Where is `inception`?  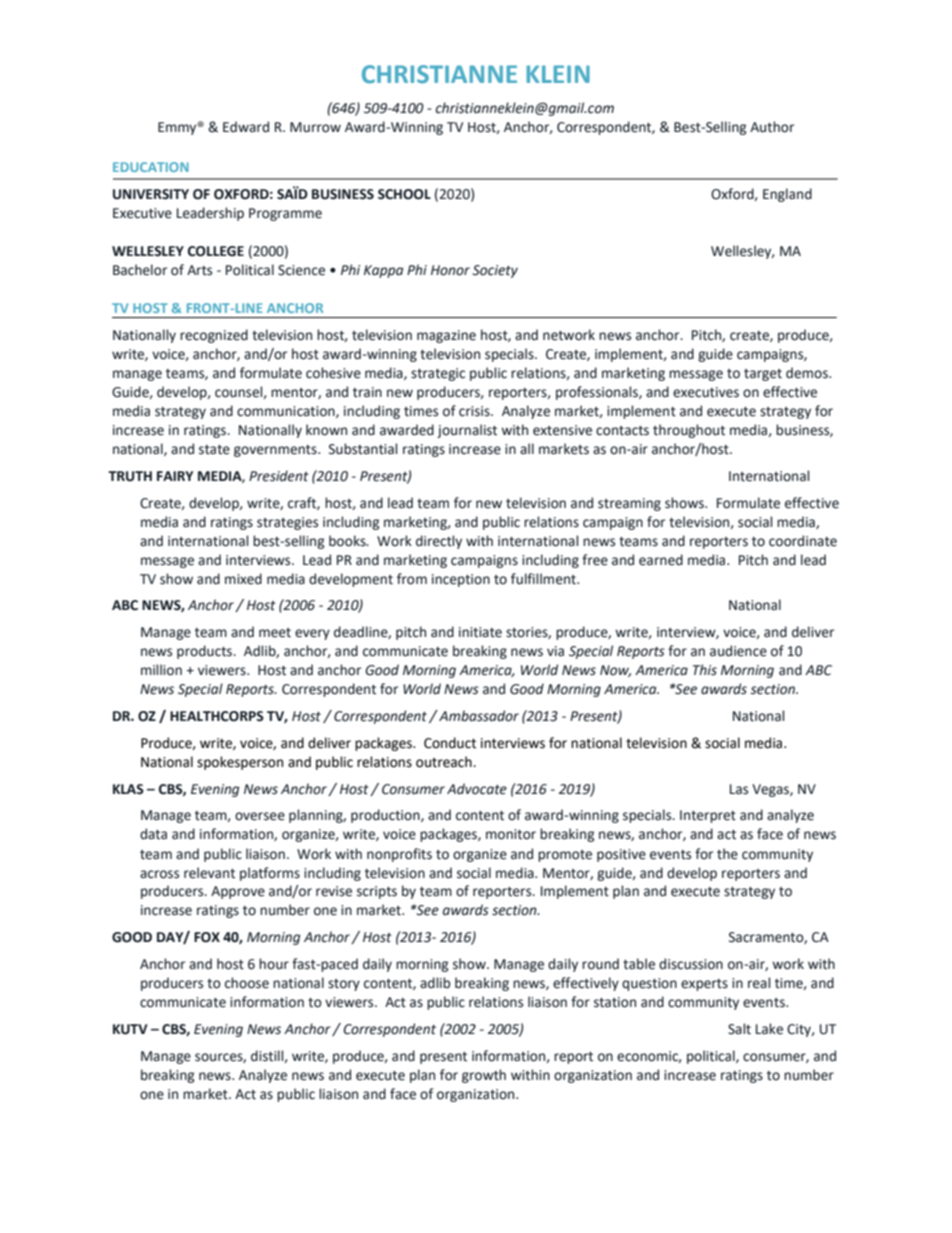 inception is located at coordinates (461, 580).
